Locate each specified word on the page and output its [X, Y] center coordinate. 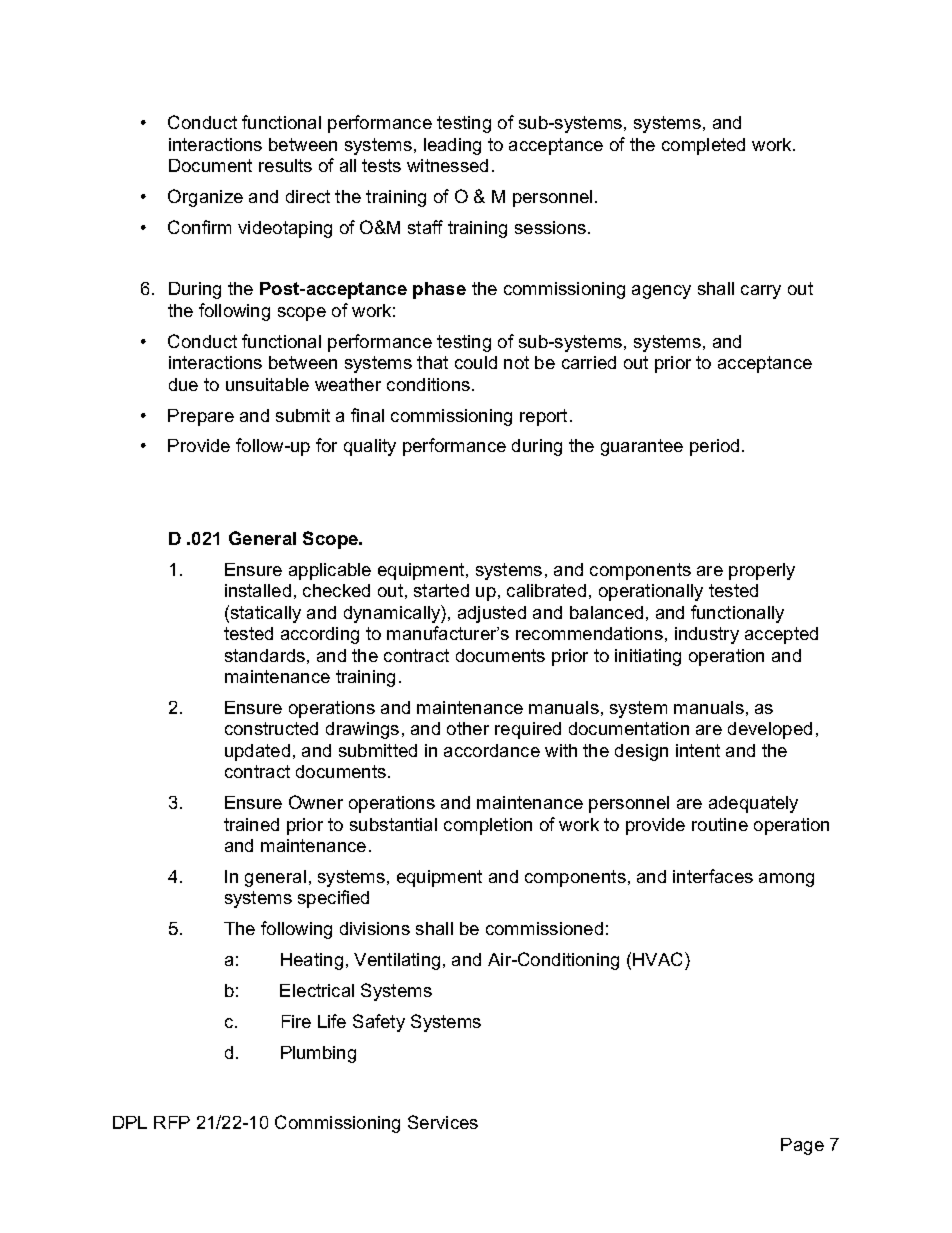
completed [703, 146]
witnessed [447, 165]
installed [258, 590]
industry [707, 635]
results [285, 165]
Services [443, 1122]
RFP [172, 1122]
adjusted [492, 614]
